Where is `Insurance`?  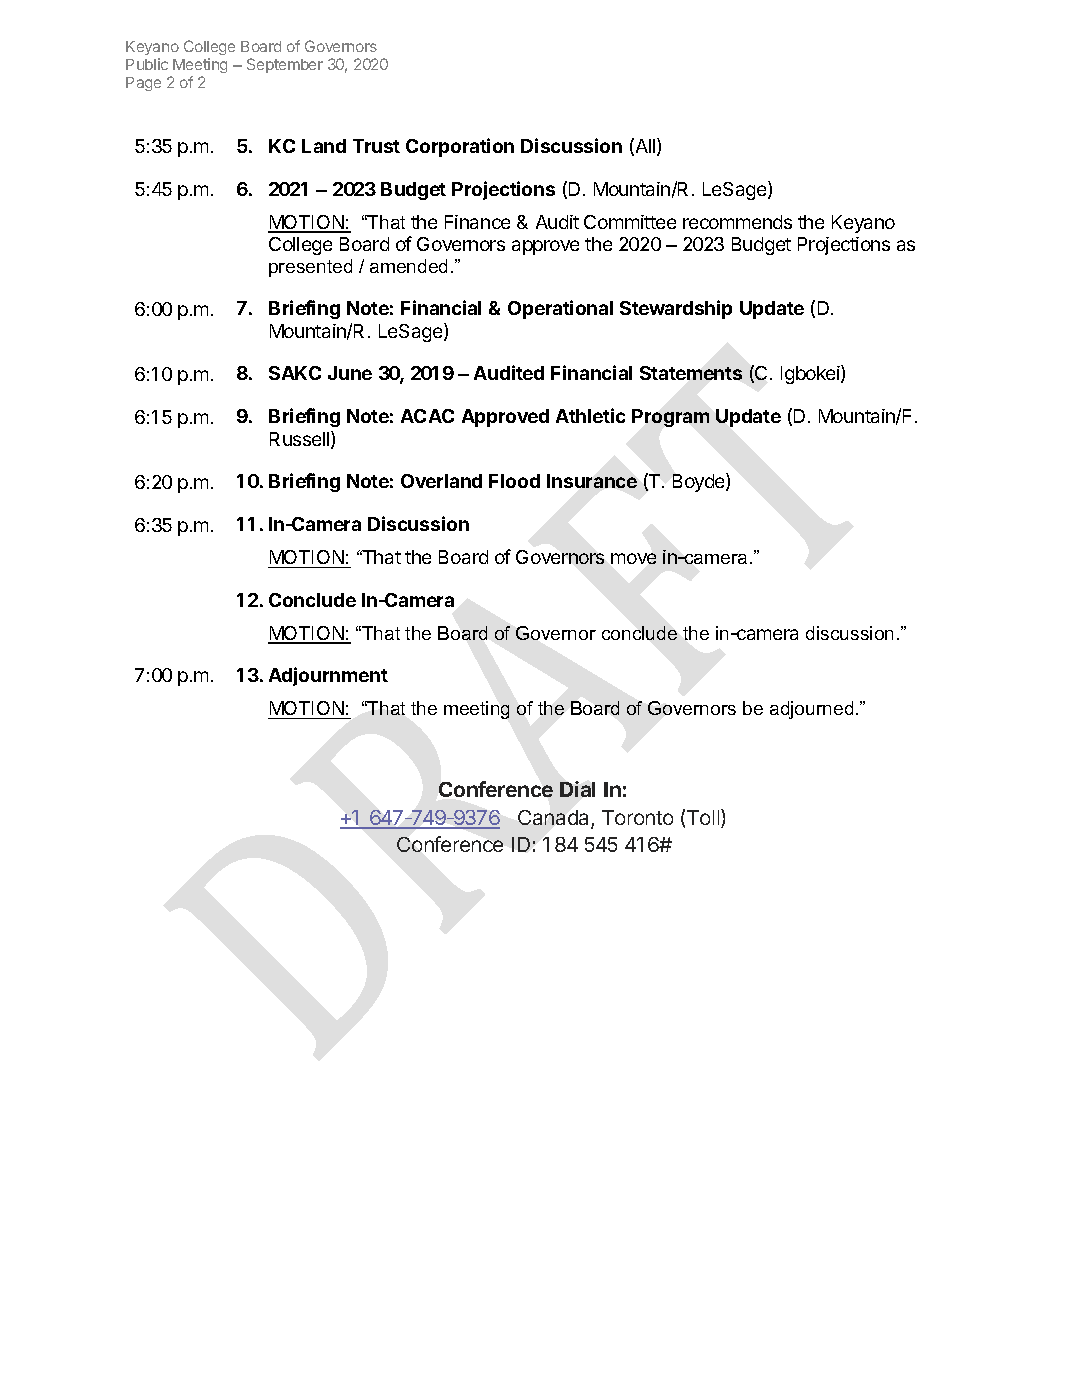
Insurance is located at coordinates (592, 481).
